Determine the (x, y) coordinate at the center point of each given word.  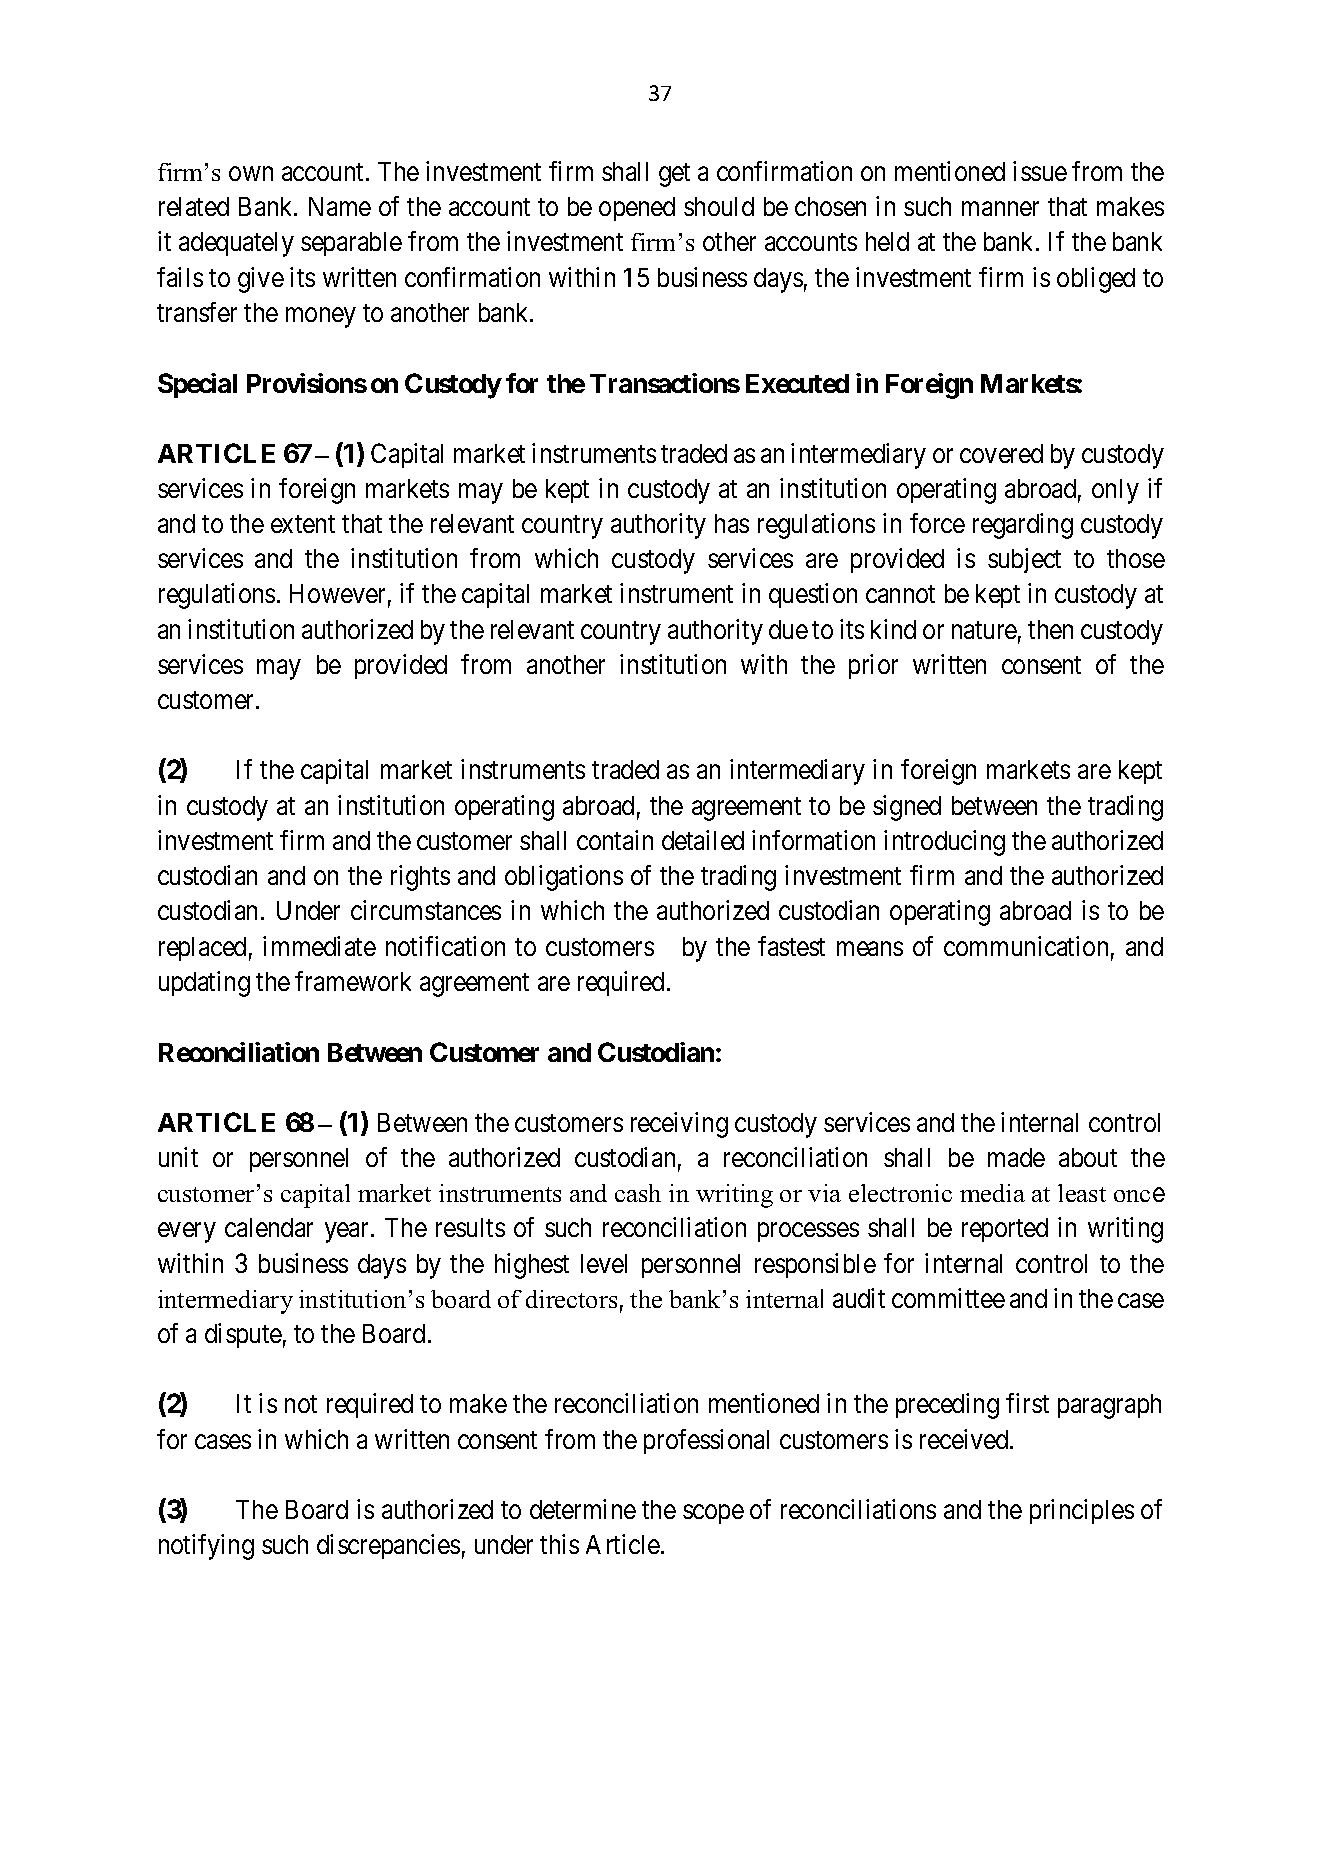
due (788, 629)
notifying (206, 1547)
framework (353, 981)
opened (637, 209)
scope (713, 1514)
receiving (679, 1125)
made (1016, 1157)
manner (1000, 209)
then (1050, 629)
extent (303, 524)
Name (340, 206)
